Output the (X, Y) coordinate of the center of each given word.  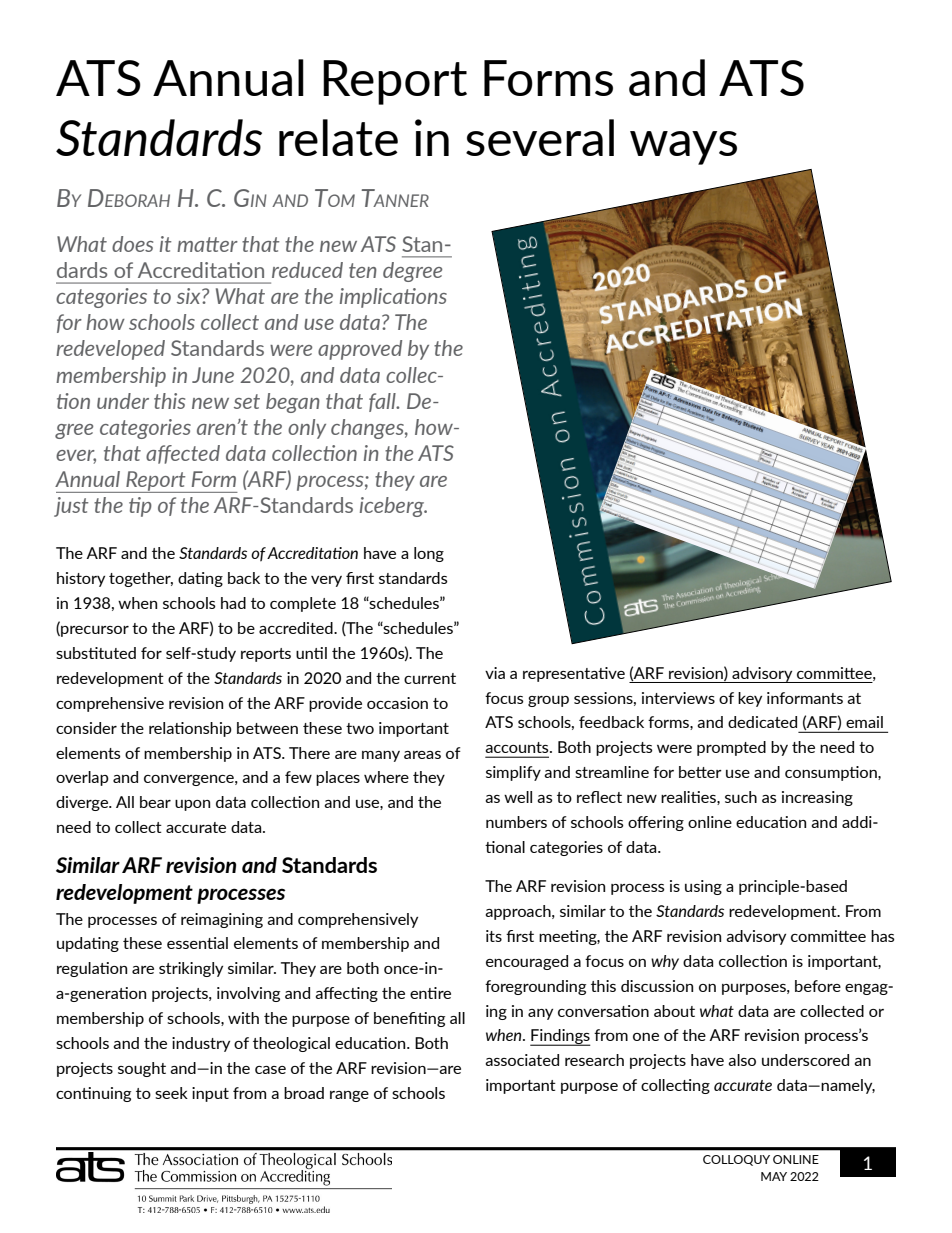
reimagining (222, 920)
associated (522, 1060)
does (132, 244)
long (429, 554)
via (495, 673)
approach (519, 912)
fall (383, 402)
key (750, 699)
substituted (96, 653)
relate (338, 137)
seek (171, 1093)
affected (183, 454)
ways (683, 148)
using (703, 887)
